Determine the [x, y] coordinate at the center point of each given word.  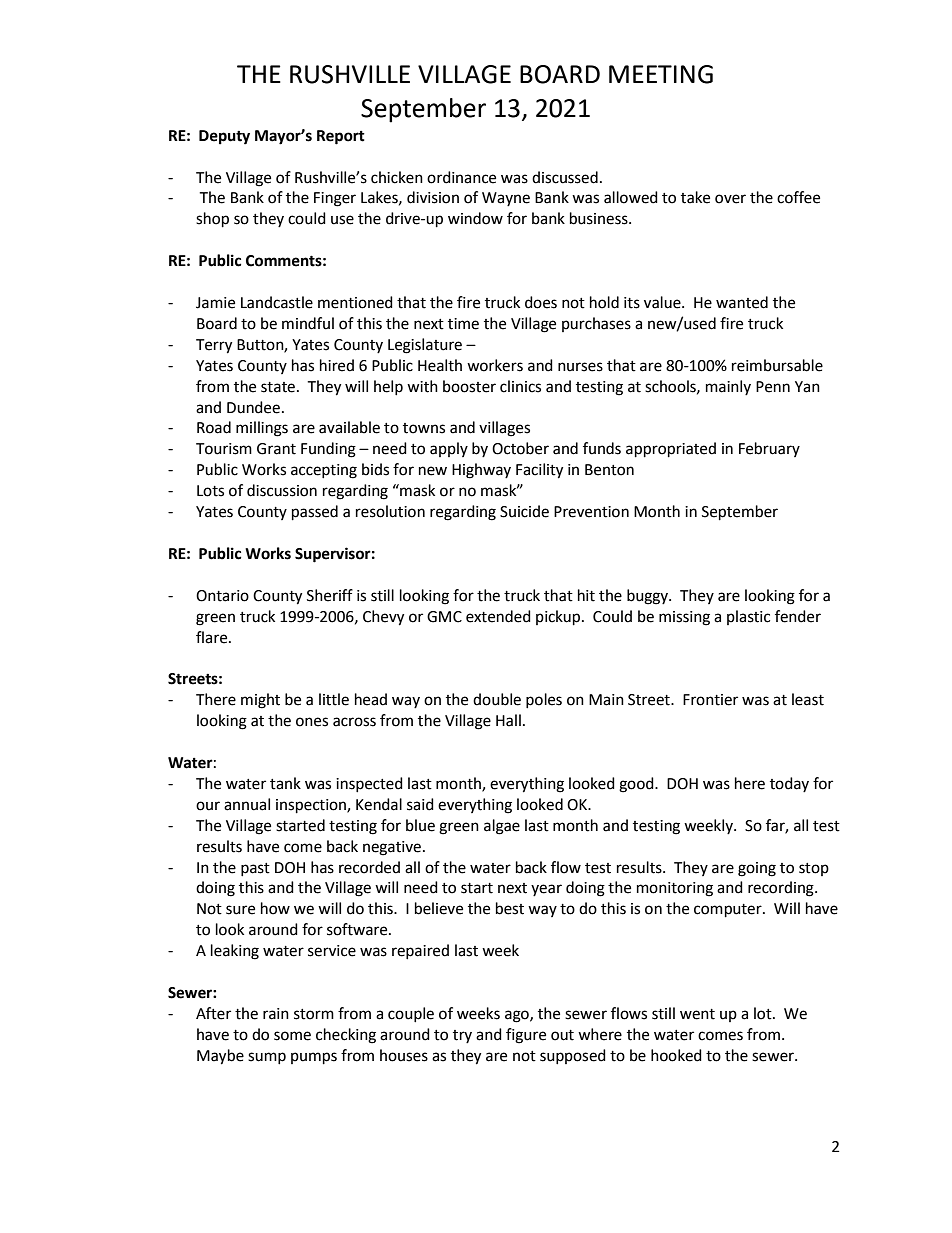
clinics [520, 386]
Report [341, 137]
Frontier [710, 700]
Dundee [253, 407]
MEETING [661, 74]
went [697, 1014]
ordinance [461, 177]
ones [312, 722]
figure [526, 1036]
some [292, 1036]
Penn [773, 387]
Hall [508, 720]
